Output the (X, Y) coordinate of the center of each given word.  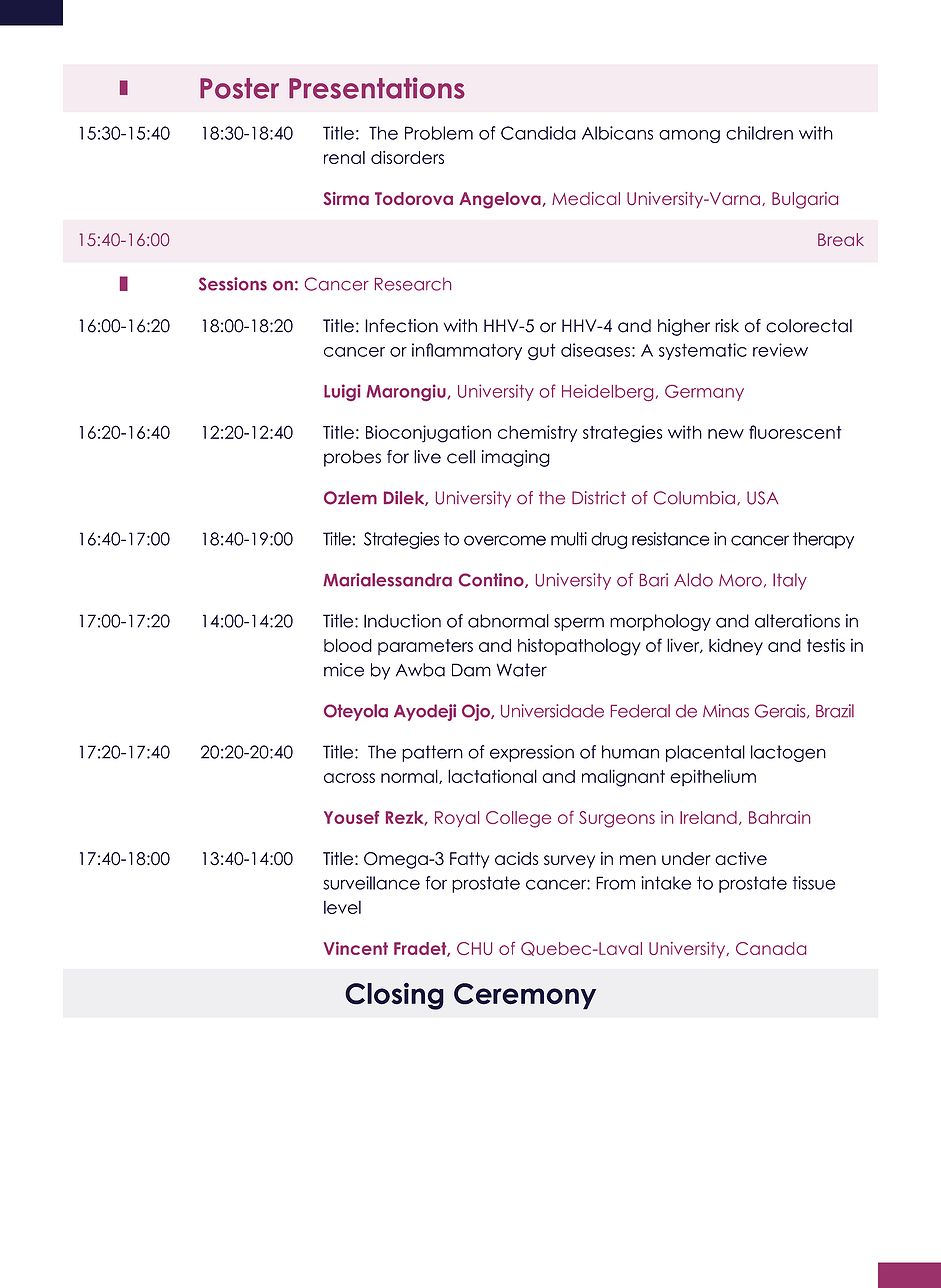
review (780, 350)
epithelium (713, 777)
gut (541, 352)
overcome (505, 540)
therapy (823, 540)
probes (352, 458)
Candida (538, 133)
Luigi (342, 392)
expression (532, 753)
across (349, 778)
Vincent (355, 948)
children (759, 133)
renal (344, 157)
